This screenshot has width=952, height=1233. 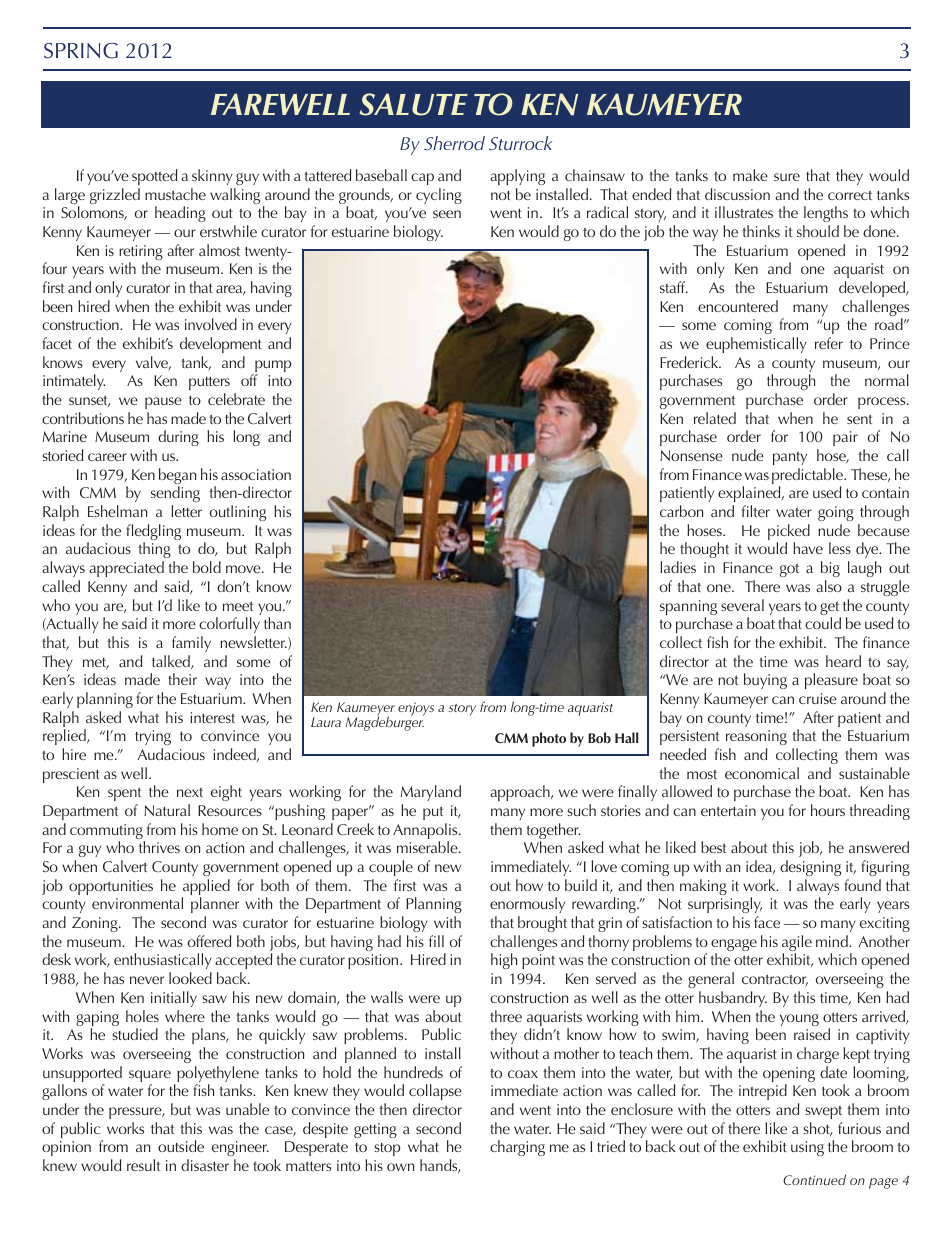 I want to click on approach, so click(x=521, y=793).
